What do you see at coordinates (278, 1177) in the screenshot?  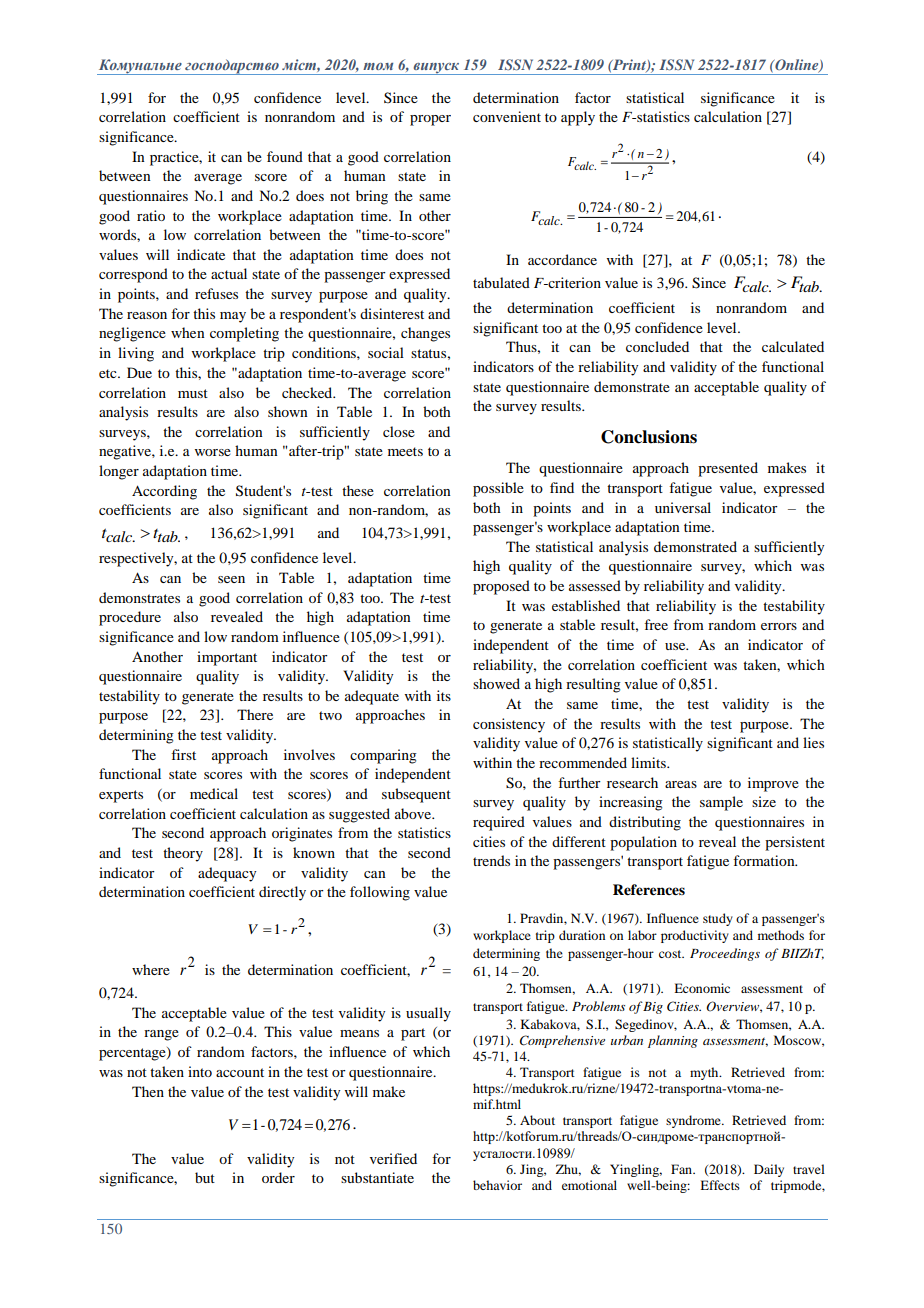 I see `order` at bounding box center [278, 1177].
